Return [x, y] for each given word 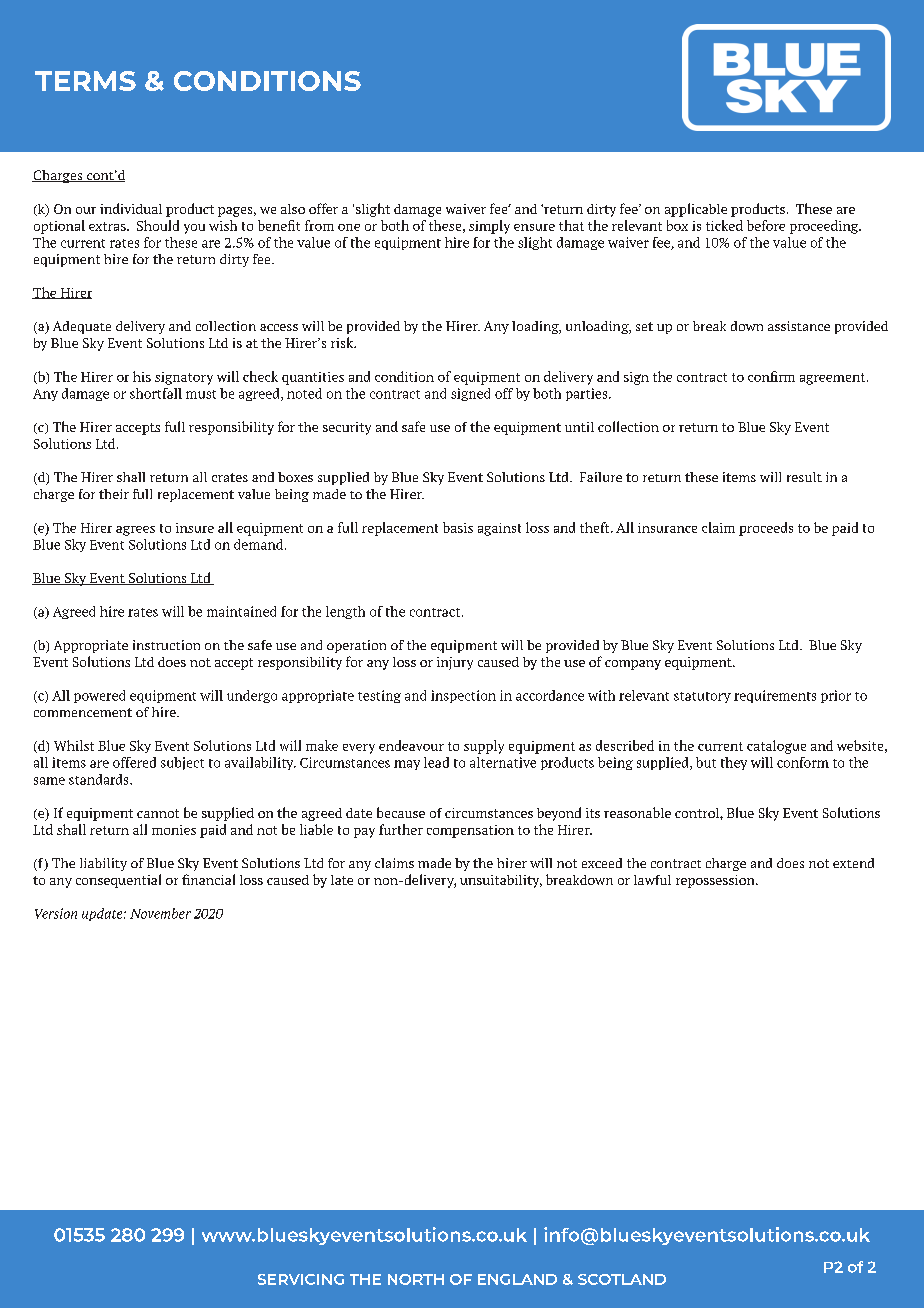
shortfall [156, 393]
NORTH [416, 1279]
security [347, 428]
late [342, 880]
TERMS [85, 81]
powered [99, 696]
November [160, 913]
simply [489, 227]
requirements [775, 696]
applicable [696, 210]
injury [455, 663]
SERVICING [301, 1279]
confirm [771, 376]
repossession [716, 881]
